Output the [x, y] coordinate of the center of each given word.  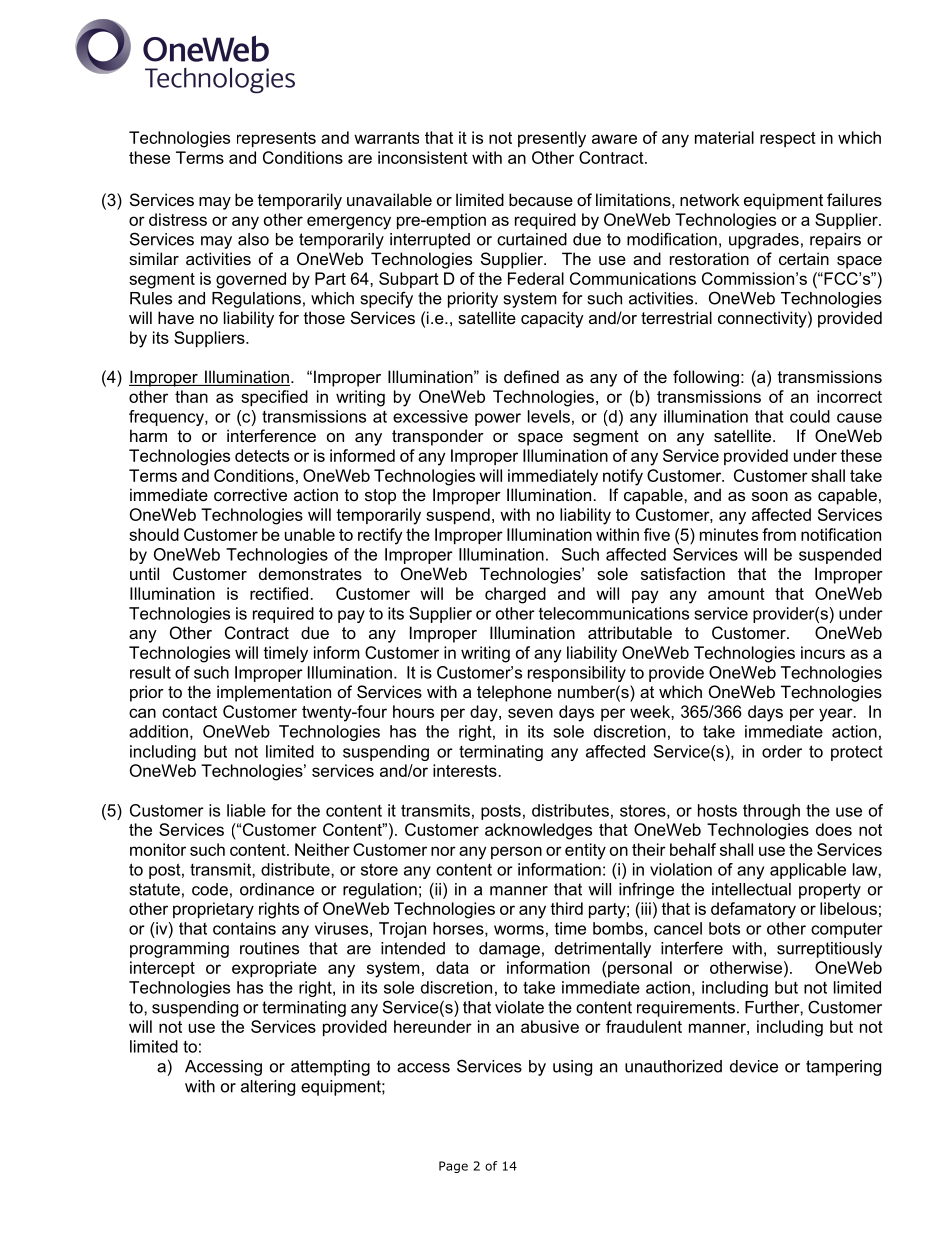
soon [770, 496]
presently [552, 139]
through [771, 812]
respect [788, 139]
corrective [250, 494]
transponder [438, 437]
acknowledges [538, 831]
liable [246, 810]
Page [453, 1167]
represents [276, 139]
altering [268, 1088]
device [754, 1066]
